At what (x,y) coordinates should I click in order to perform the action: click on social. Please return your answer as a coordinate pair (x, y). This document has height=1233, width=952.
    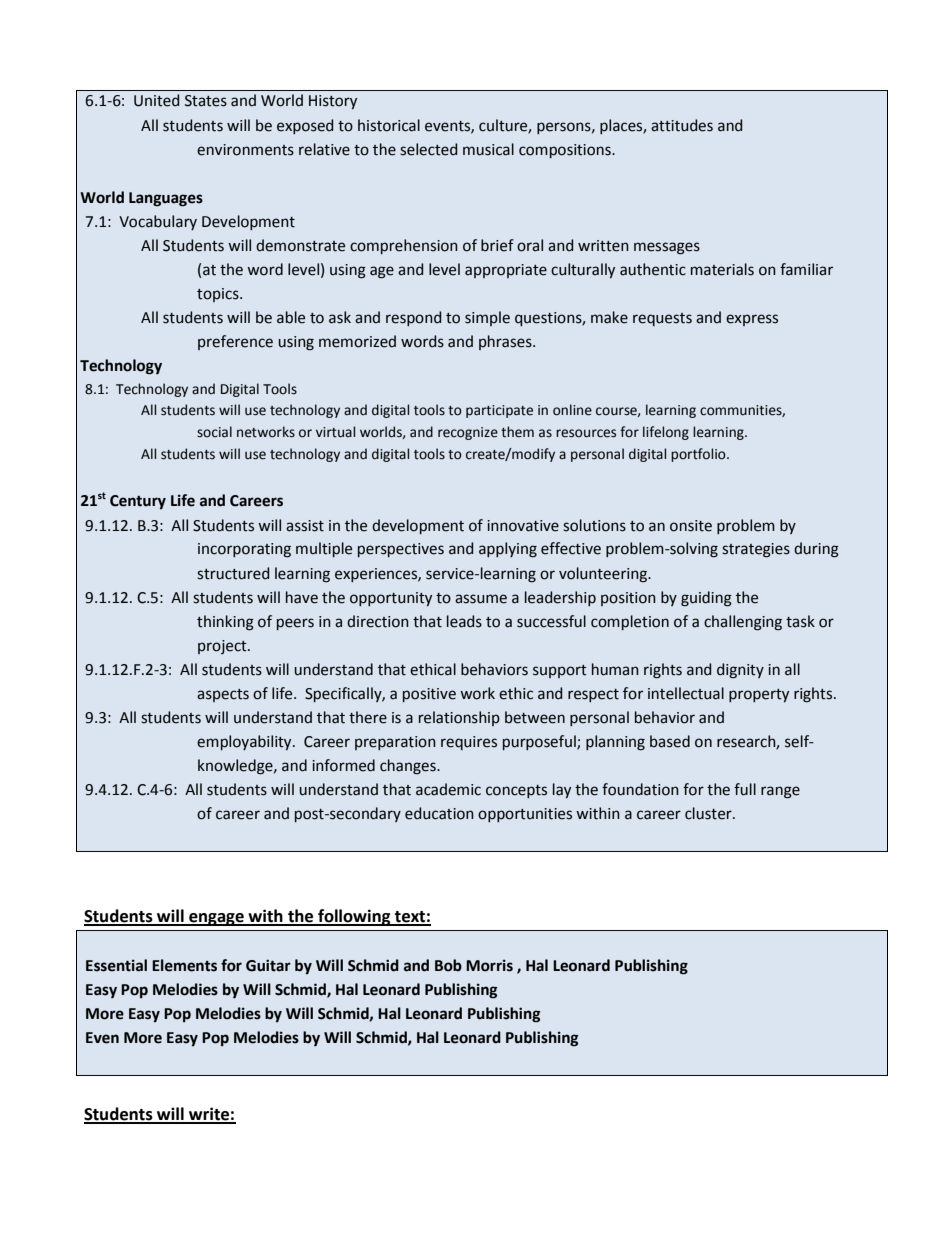
    Looking at the image, I should click on (214, 432).
